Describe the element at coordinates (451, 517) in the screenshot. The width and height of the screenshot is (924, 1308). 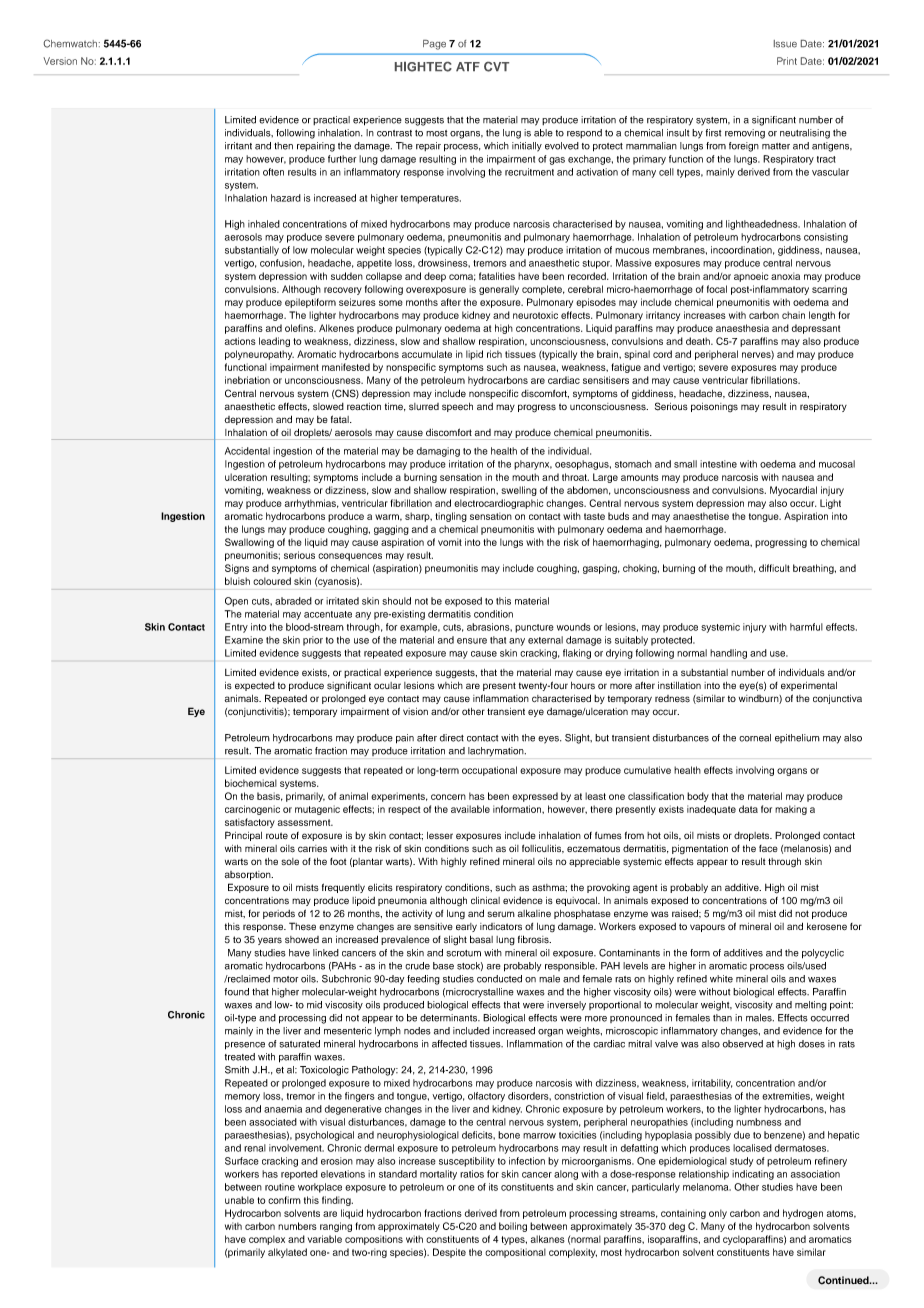
I see `tingling` at that location.
